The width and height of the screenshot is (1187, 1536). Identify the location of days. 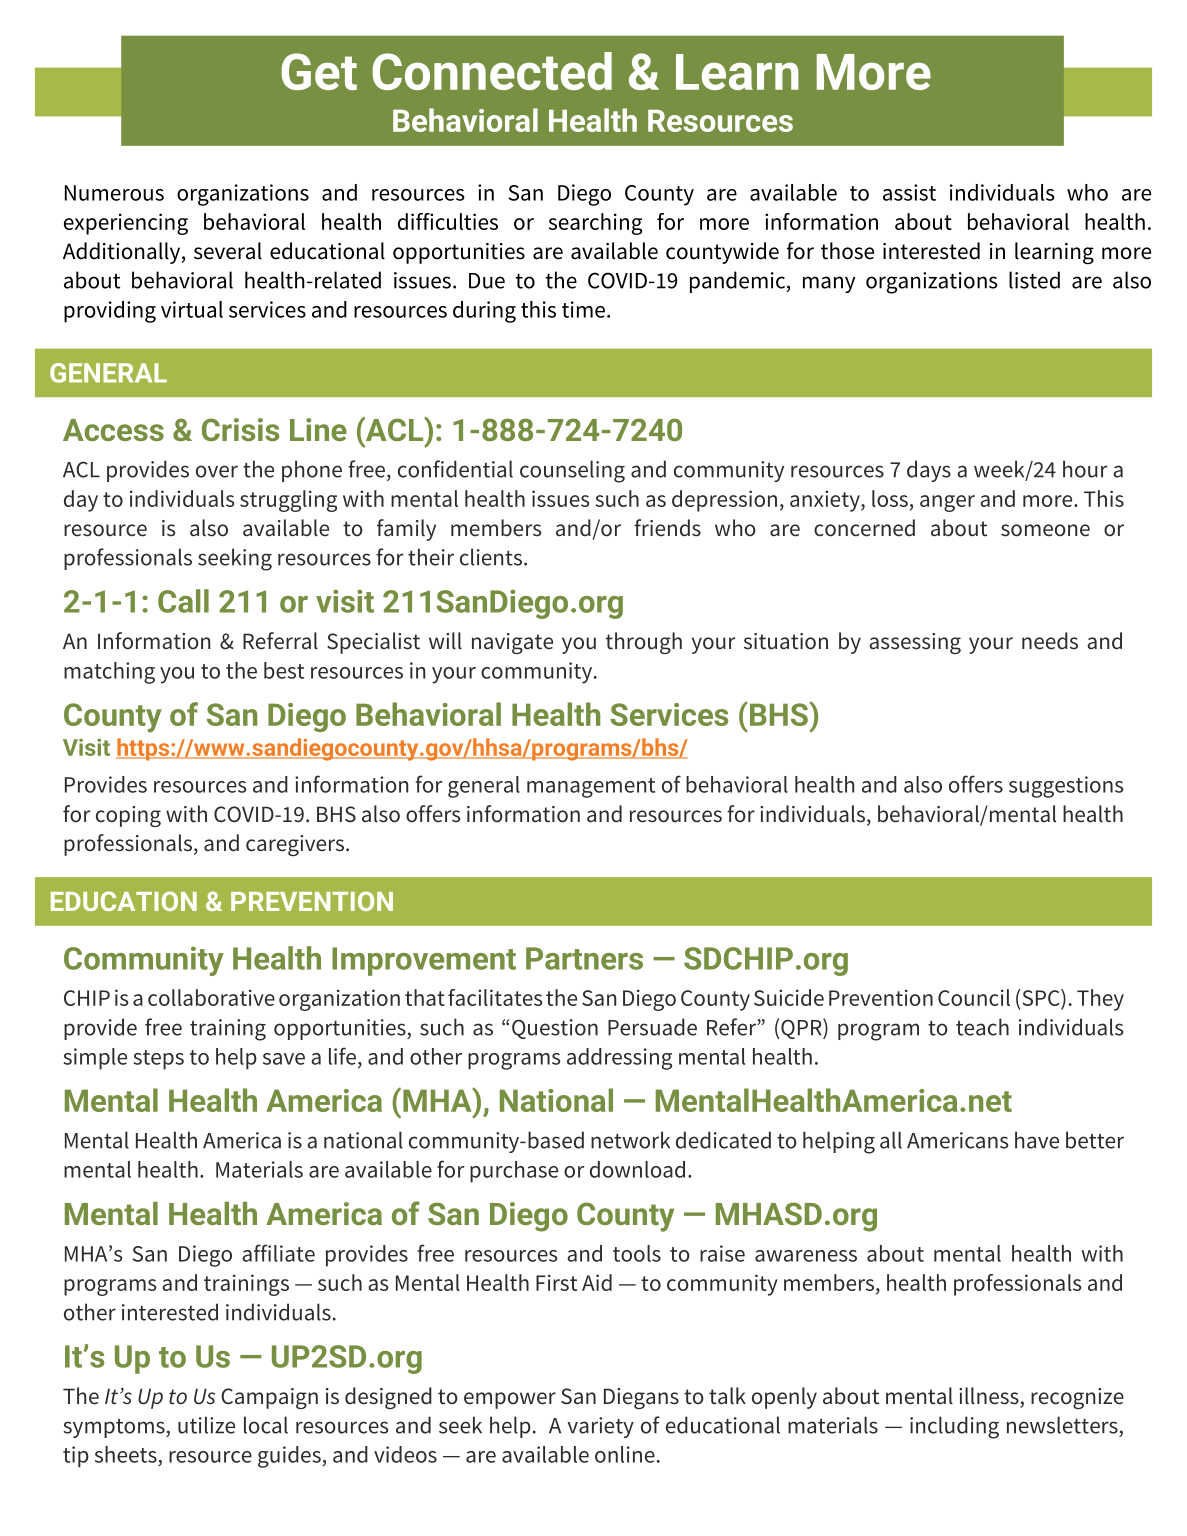
(929, 471).
